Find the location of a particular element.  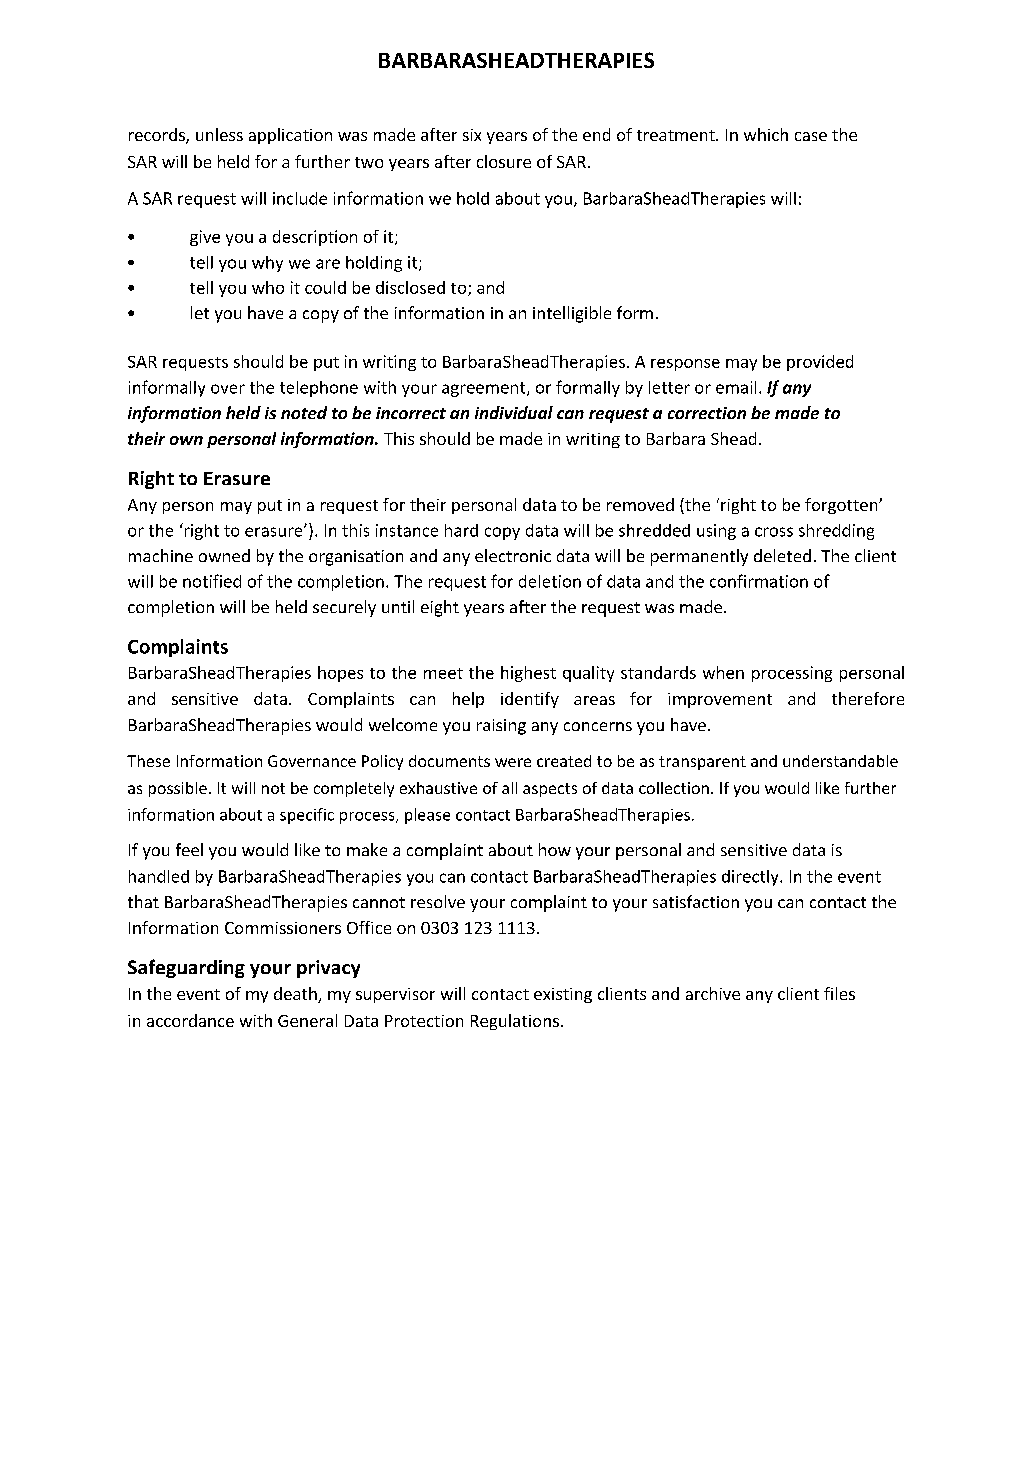

These is located at coordinates (148, 761).
